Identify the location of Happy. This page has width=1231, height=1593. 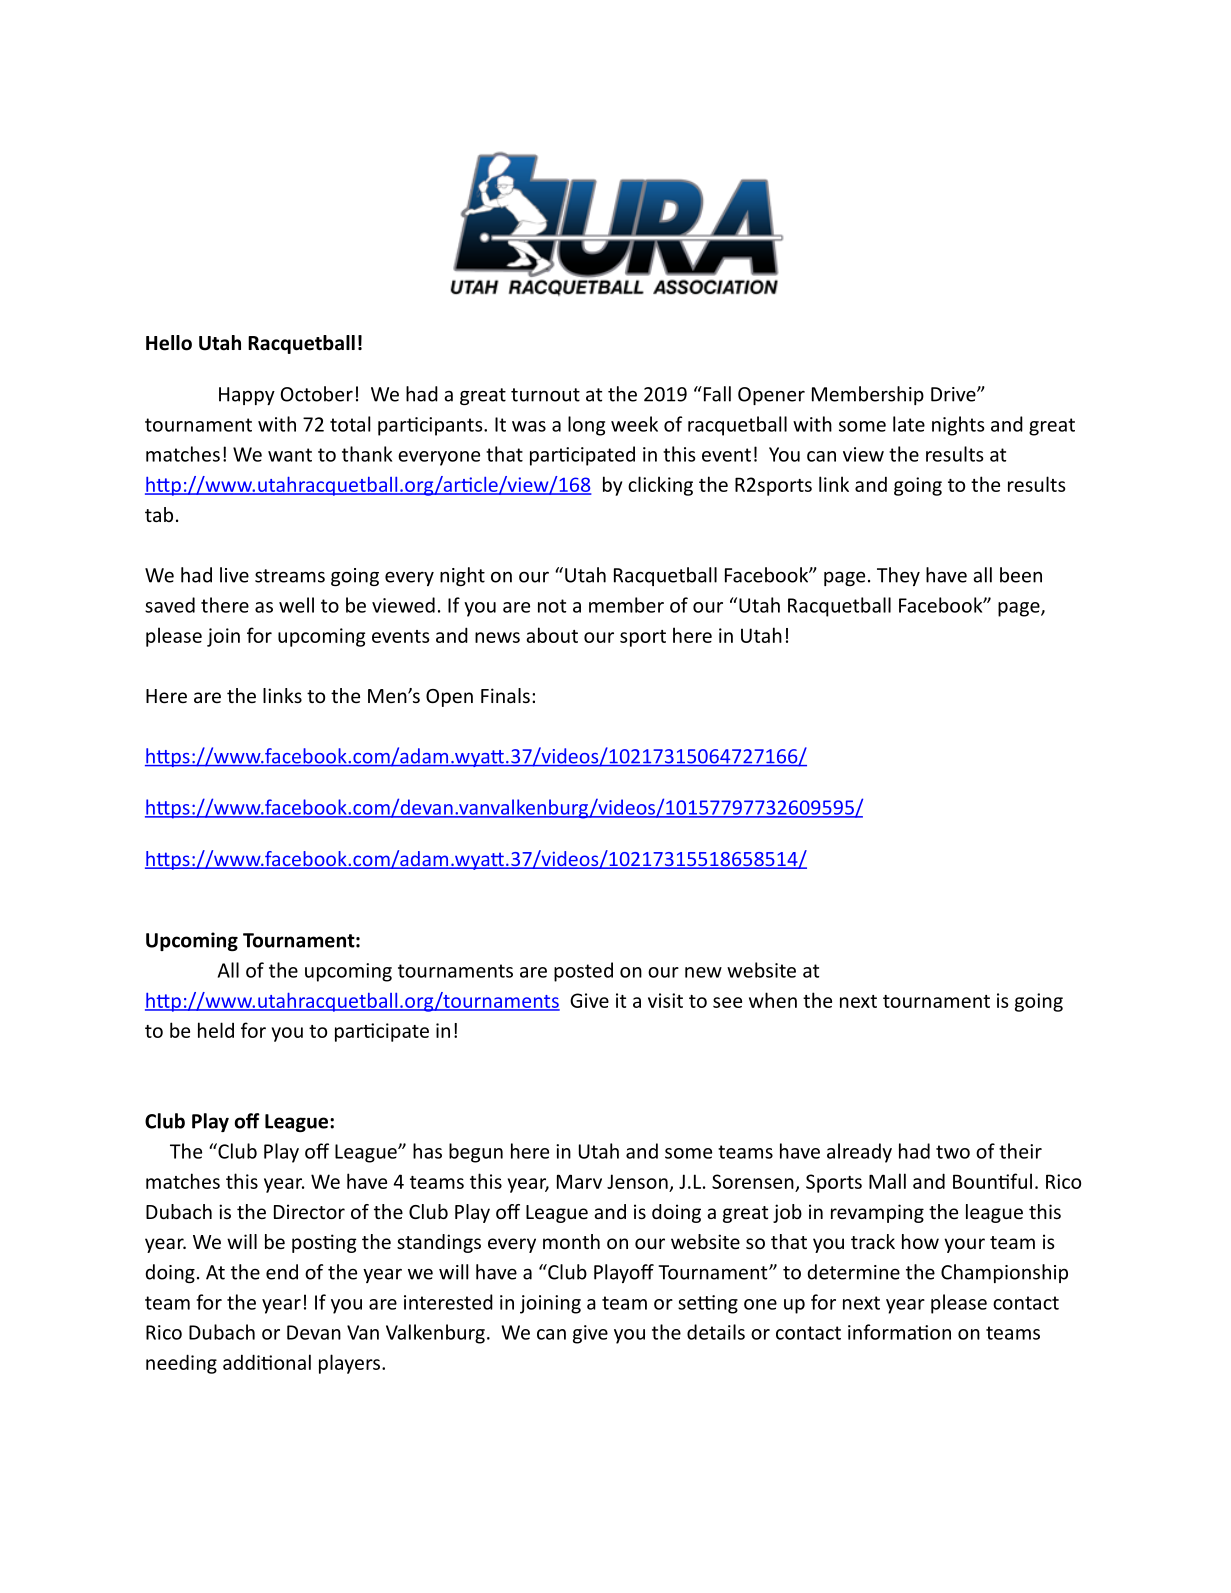
(247, 396).
